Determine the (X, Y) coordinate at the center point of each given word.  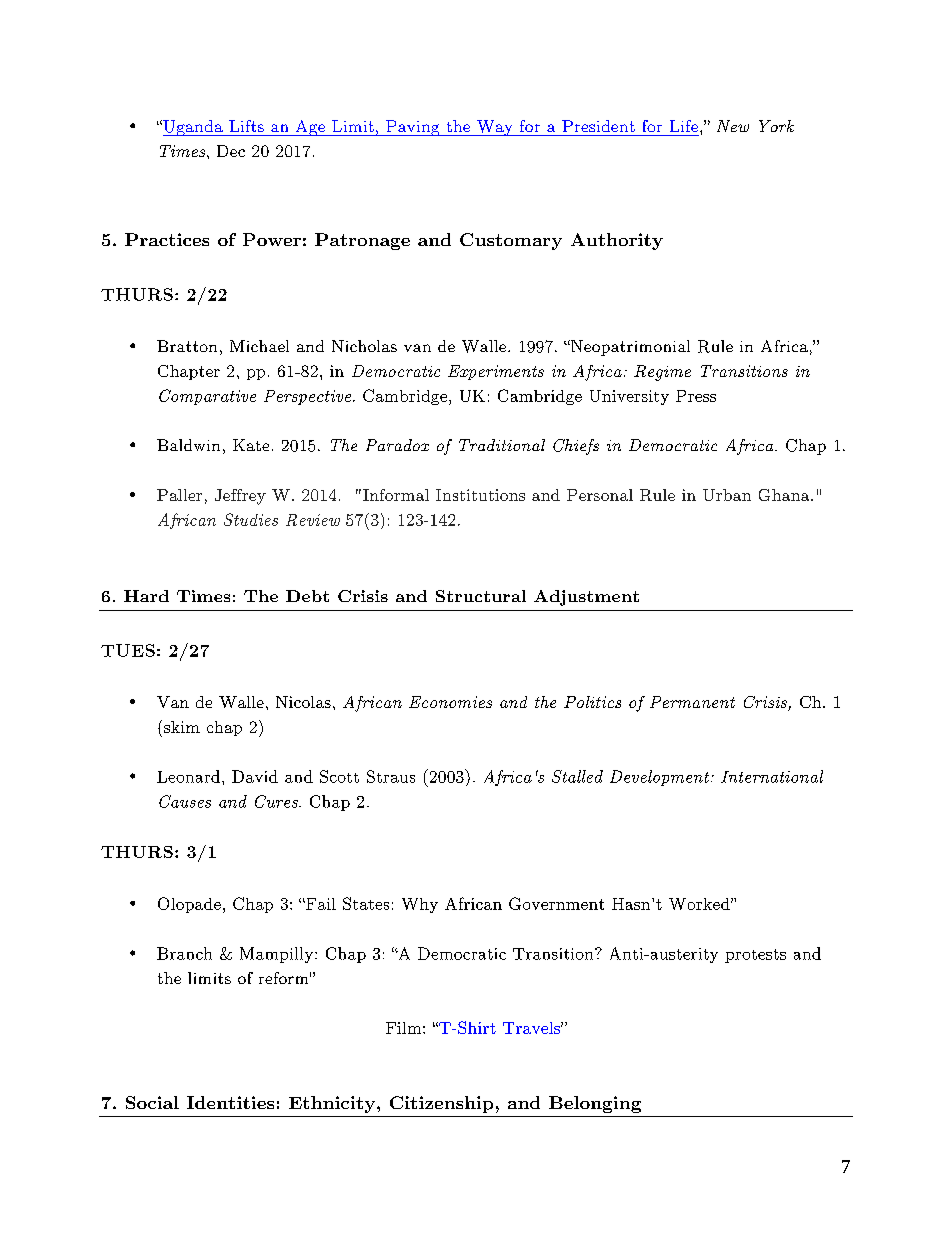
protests (755, 956)
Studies (251, 519)
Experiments (496, 372)
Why (420, 905)
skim (182, 727)
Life (685, 126)
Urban (727, 495)
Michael (259, 346)
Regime (662, 373)
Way (495, 128)
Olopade (189, 905)
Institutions (480, 495)
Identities (230, 1102)
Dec (231, 151)
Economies (450, 702)
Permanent (692, 702)
